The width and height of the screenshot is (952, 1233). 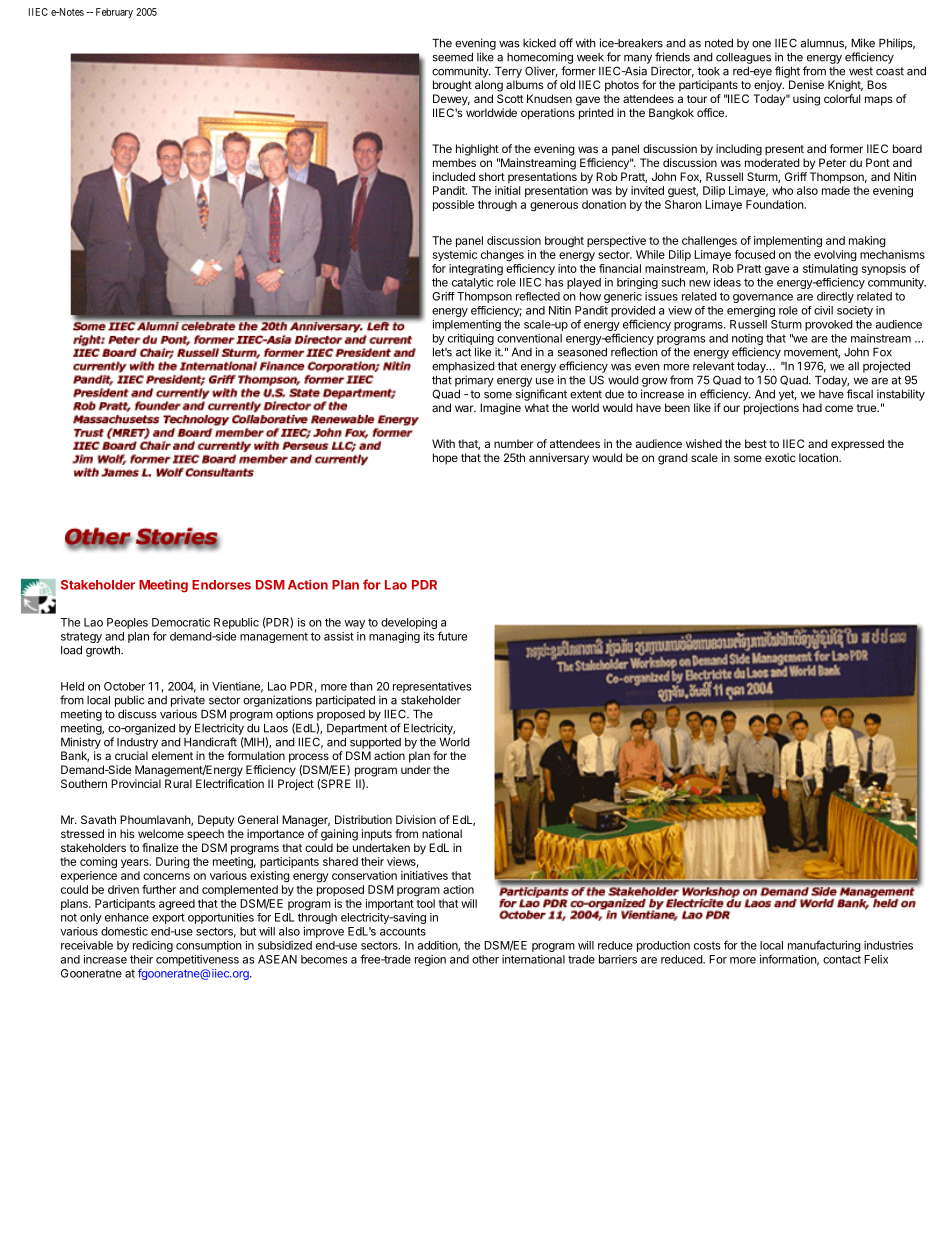 What do you see at coordinates (830, 270) in the screenshot?
I see `stimulating` at bounding box center [830, 270].
